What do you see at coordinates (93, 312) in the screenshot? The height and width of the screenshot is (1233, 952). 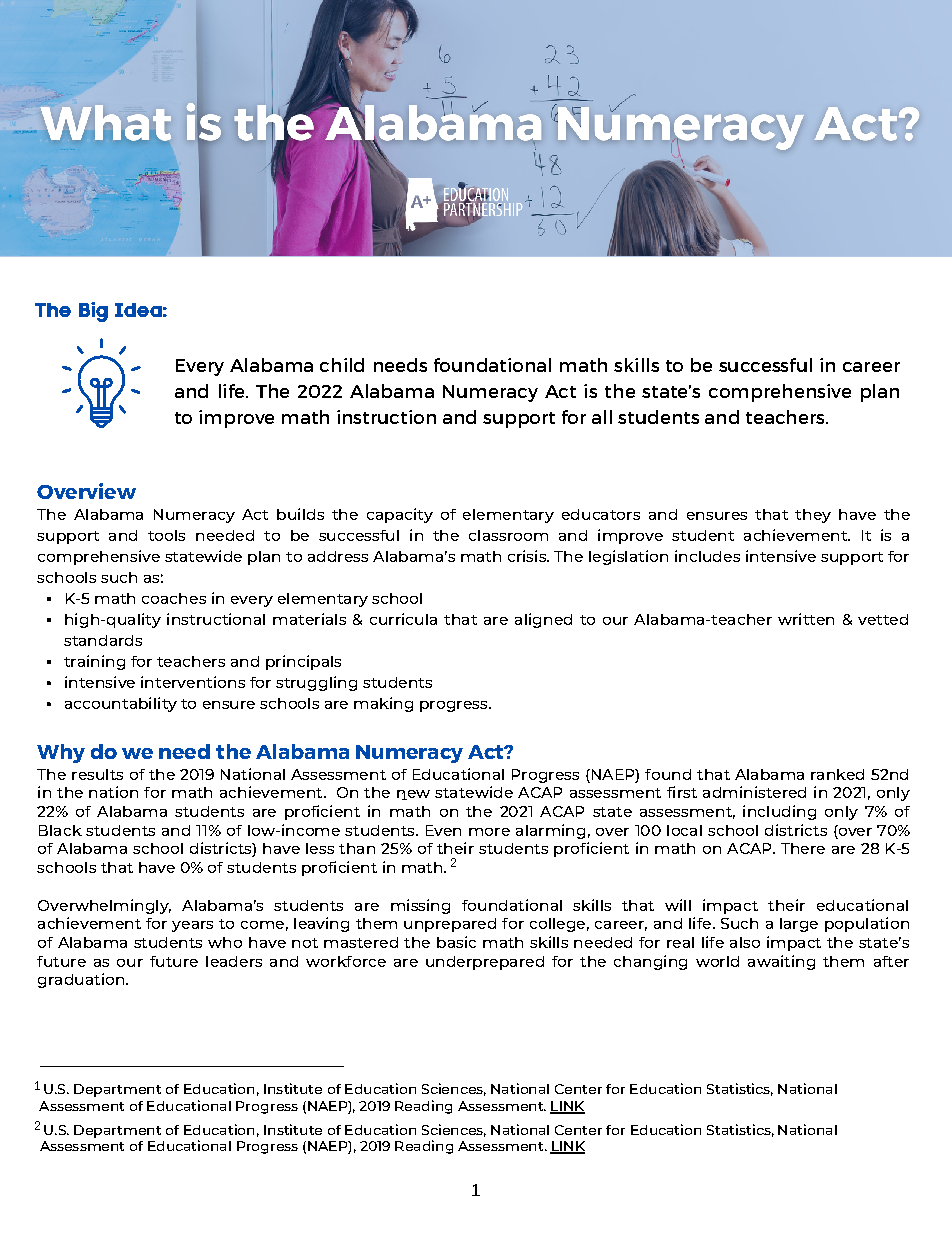 I see `Big` at bounding box center [93, 312].
